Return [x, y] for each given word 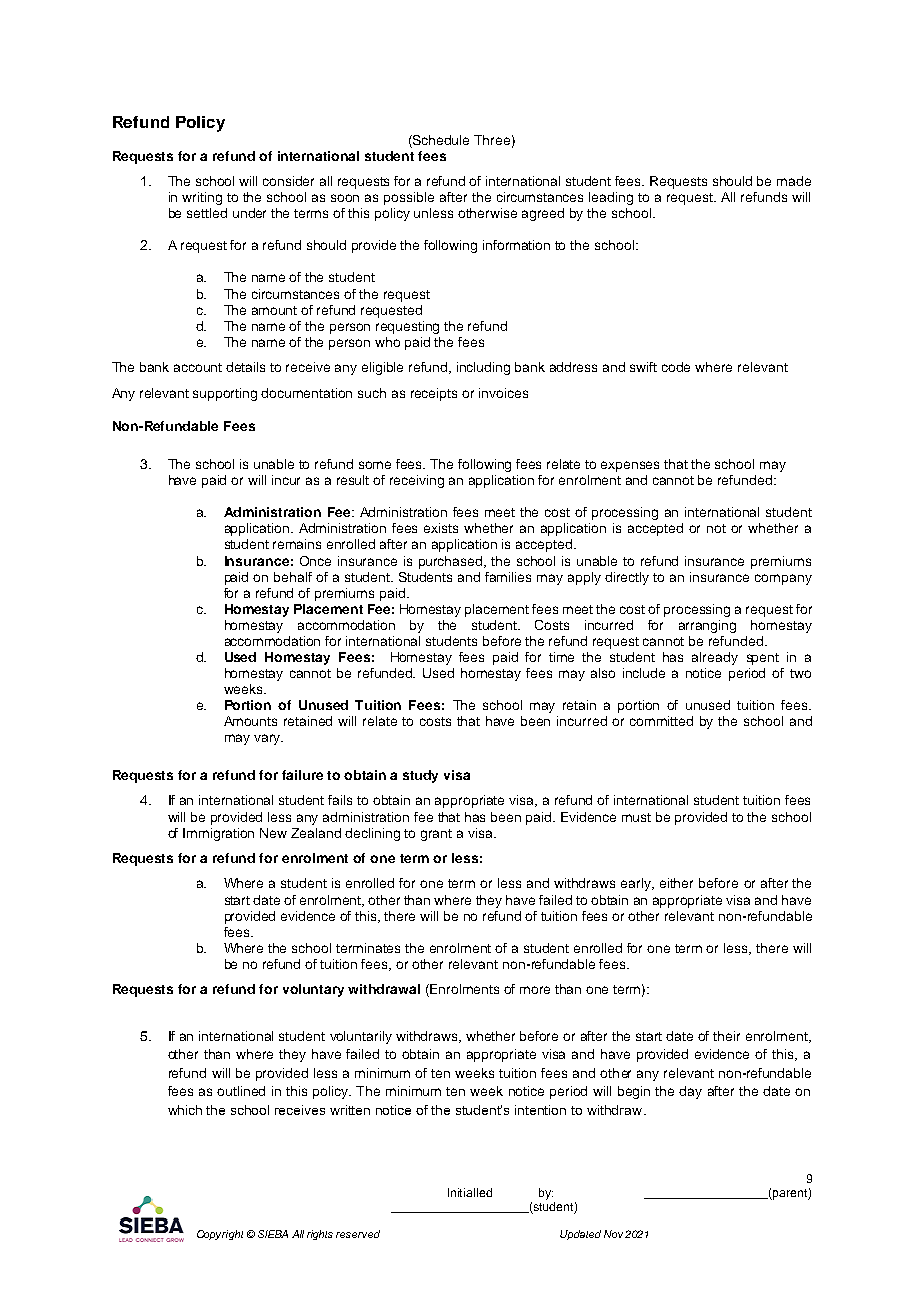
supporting [225, 394]
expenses [630, 466]
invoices [503, 393]
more [535, 990]
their [726, 1036]
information [516, 245]
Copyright [220, 1235]
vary [268, 739]
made [794, 181]
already [715, 658]
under [249, 213]
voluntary [313, 990]
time [561, 657]
